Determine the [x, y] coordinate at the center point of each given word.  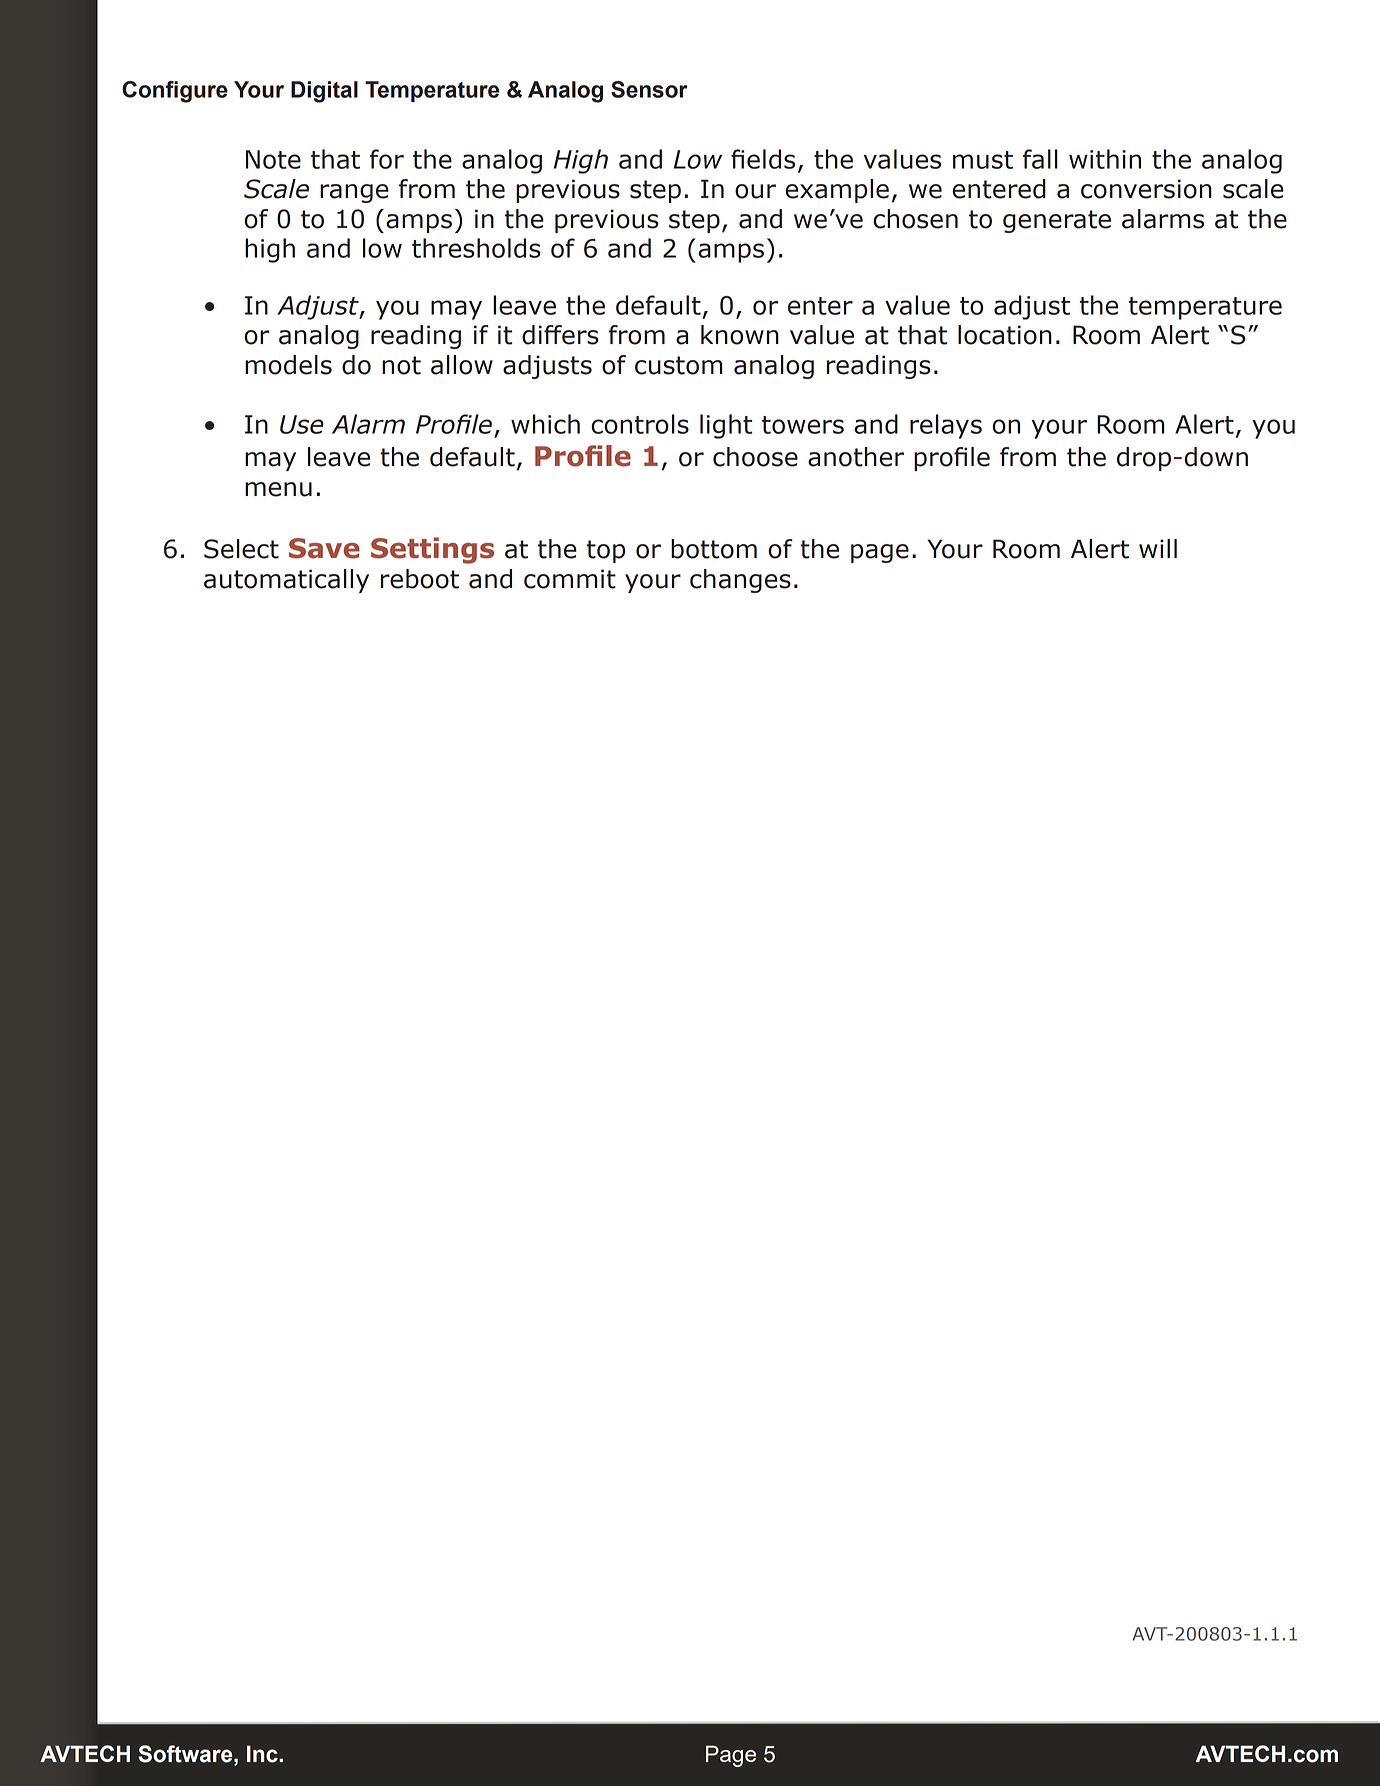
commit [570, 579]
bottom [714, 549]
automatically [286, 581]
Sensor [649, 89]
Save [324, 548]
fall [1040, 159]
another [856, 457]
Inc [263, 1754]
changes [740, 581]
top [606, 551]
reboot [420, 579]
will [1158, 548]
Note [273, 159]
